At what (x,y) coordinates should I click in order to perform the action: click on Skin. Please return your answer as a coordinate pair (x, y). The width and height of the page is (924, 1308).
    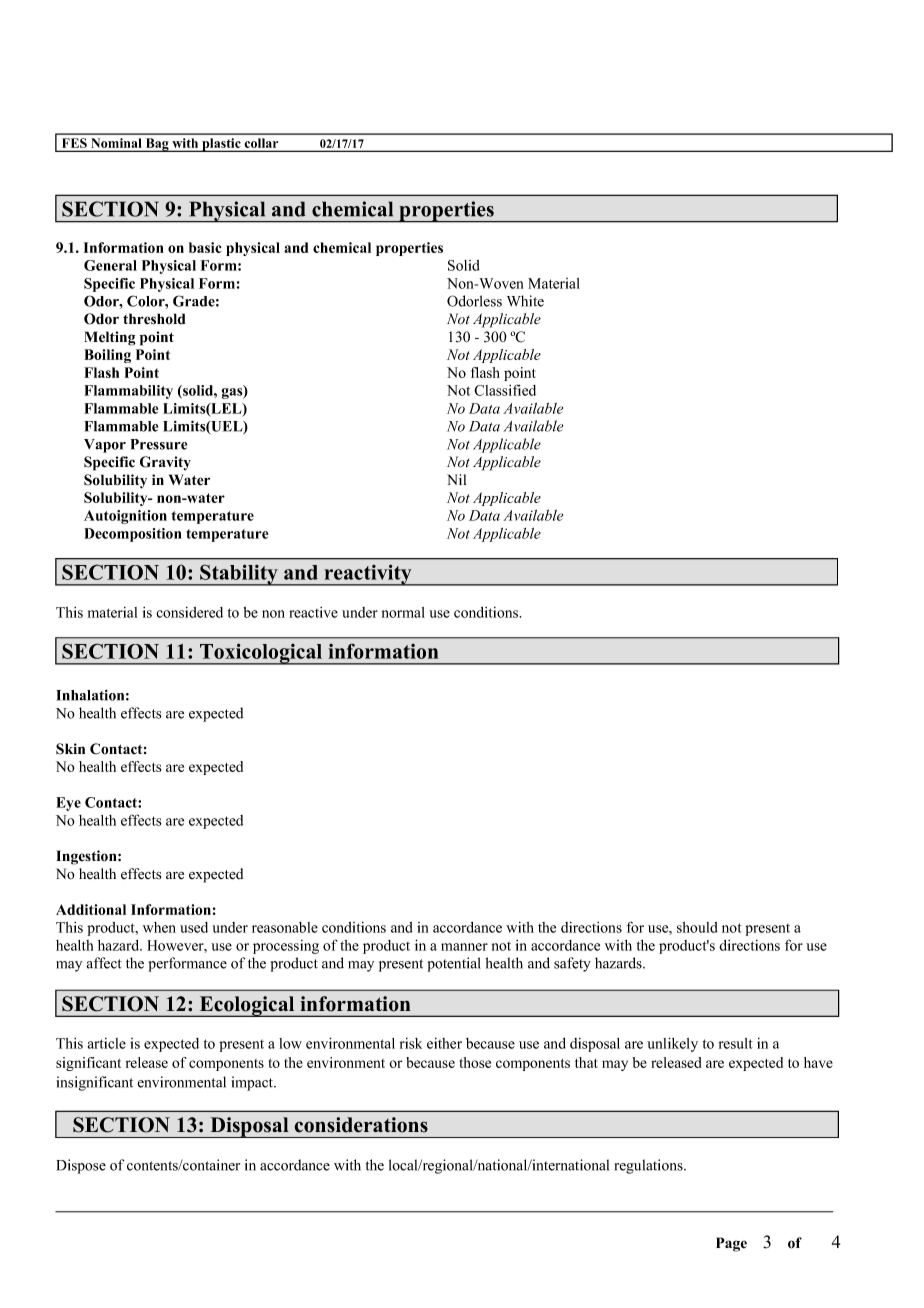
    Looking at the image, I should click on (70, 749).
